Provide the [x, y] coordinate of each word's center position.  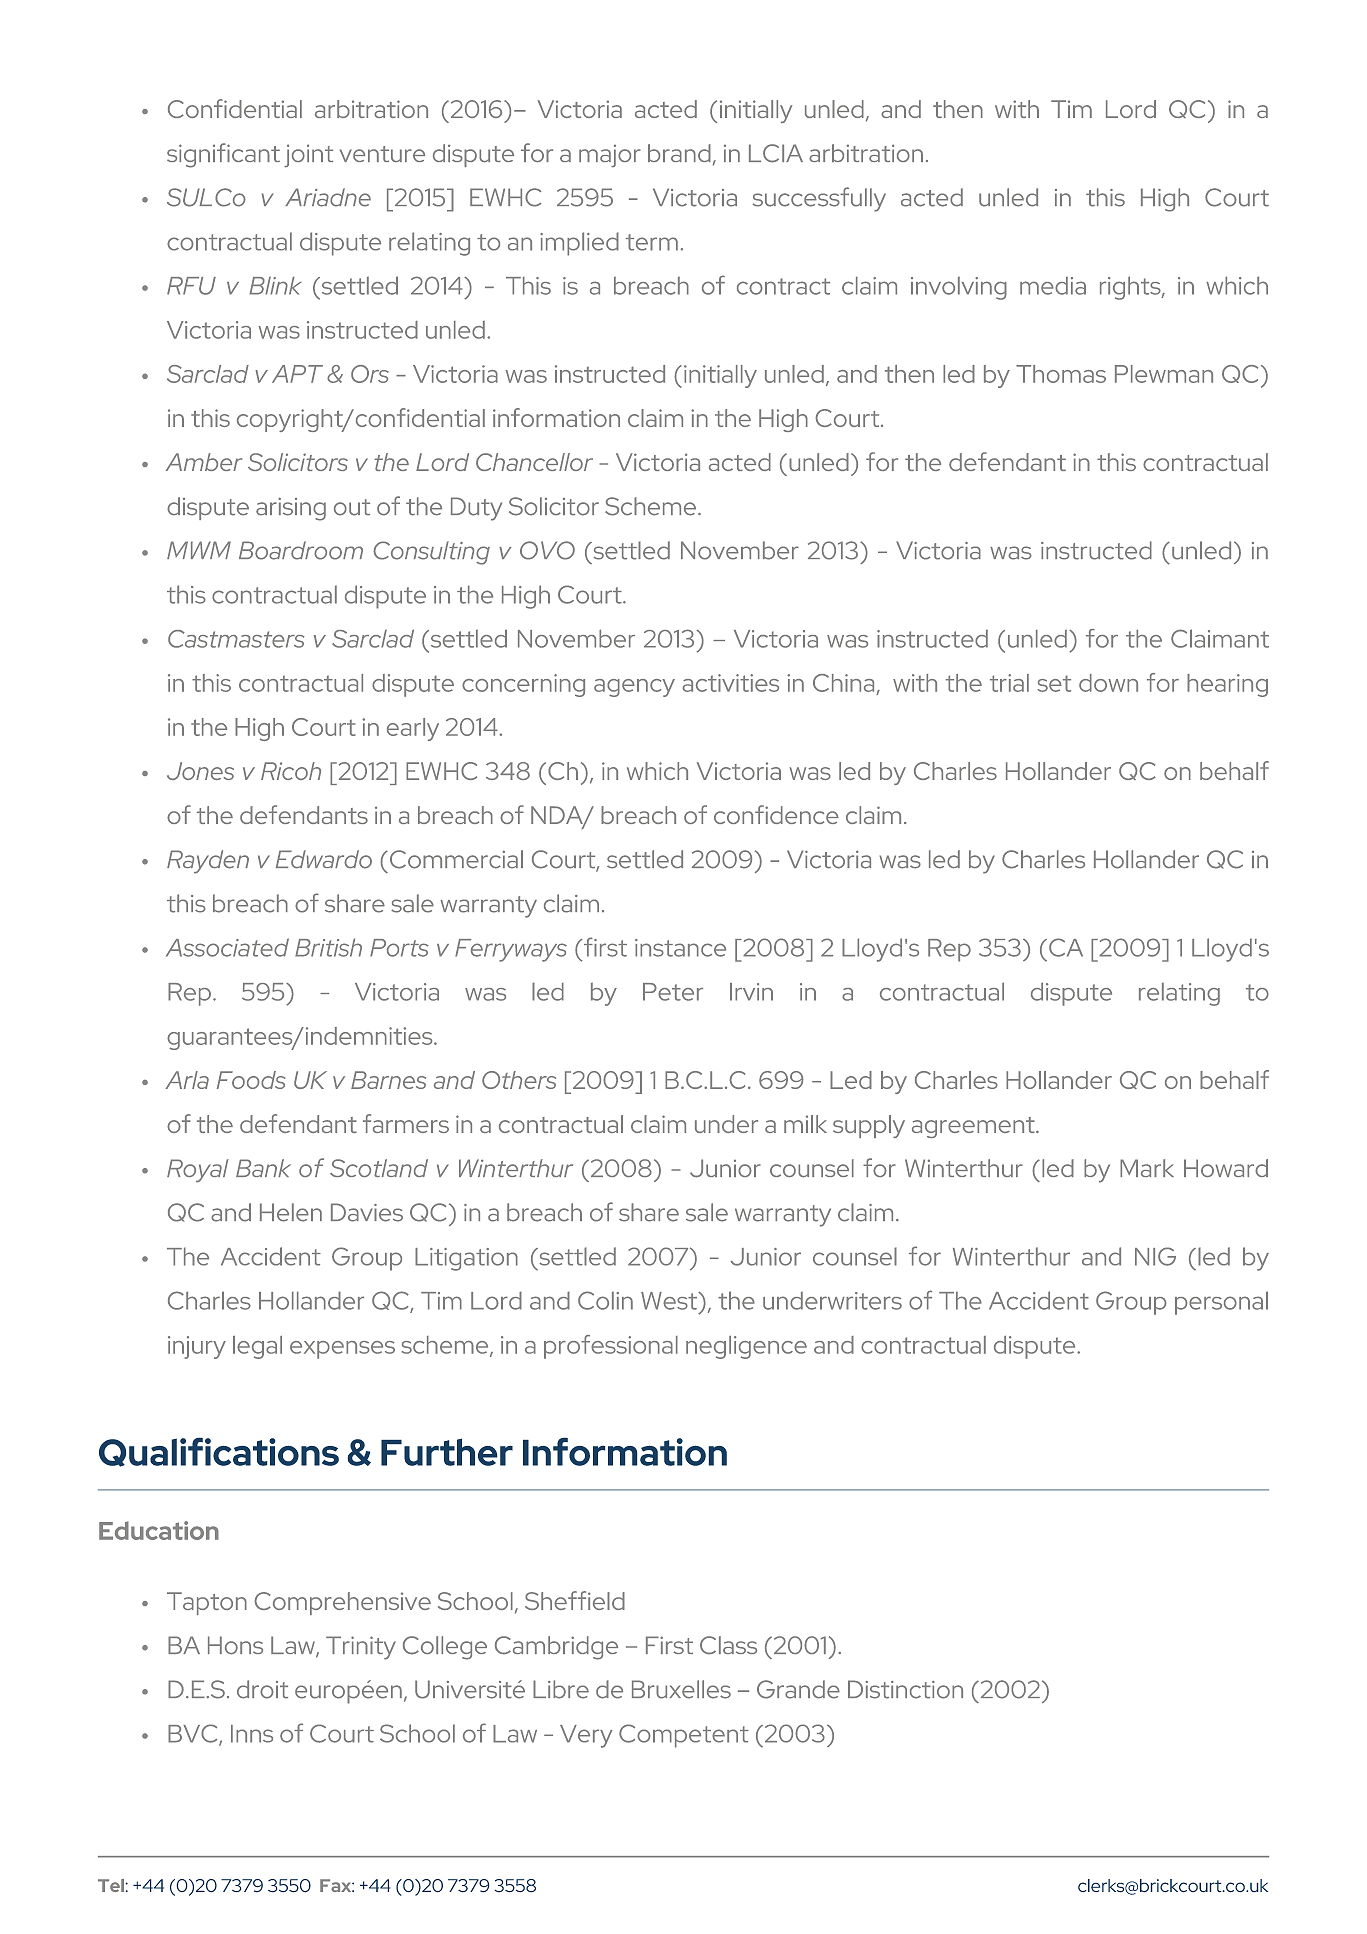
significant [223, 155]
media [1053, 286]
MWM [199, 550]
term [652, 242]
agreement [974, 1127]
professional [611, 1347]
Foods [251, 1080]
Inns [252, 1734]
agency [634, 688]
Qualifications [219, 1452]
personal [1221, 1303]
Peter [673, 992]
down [1108, 683]
